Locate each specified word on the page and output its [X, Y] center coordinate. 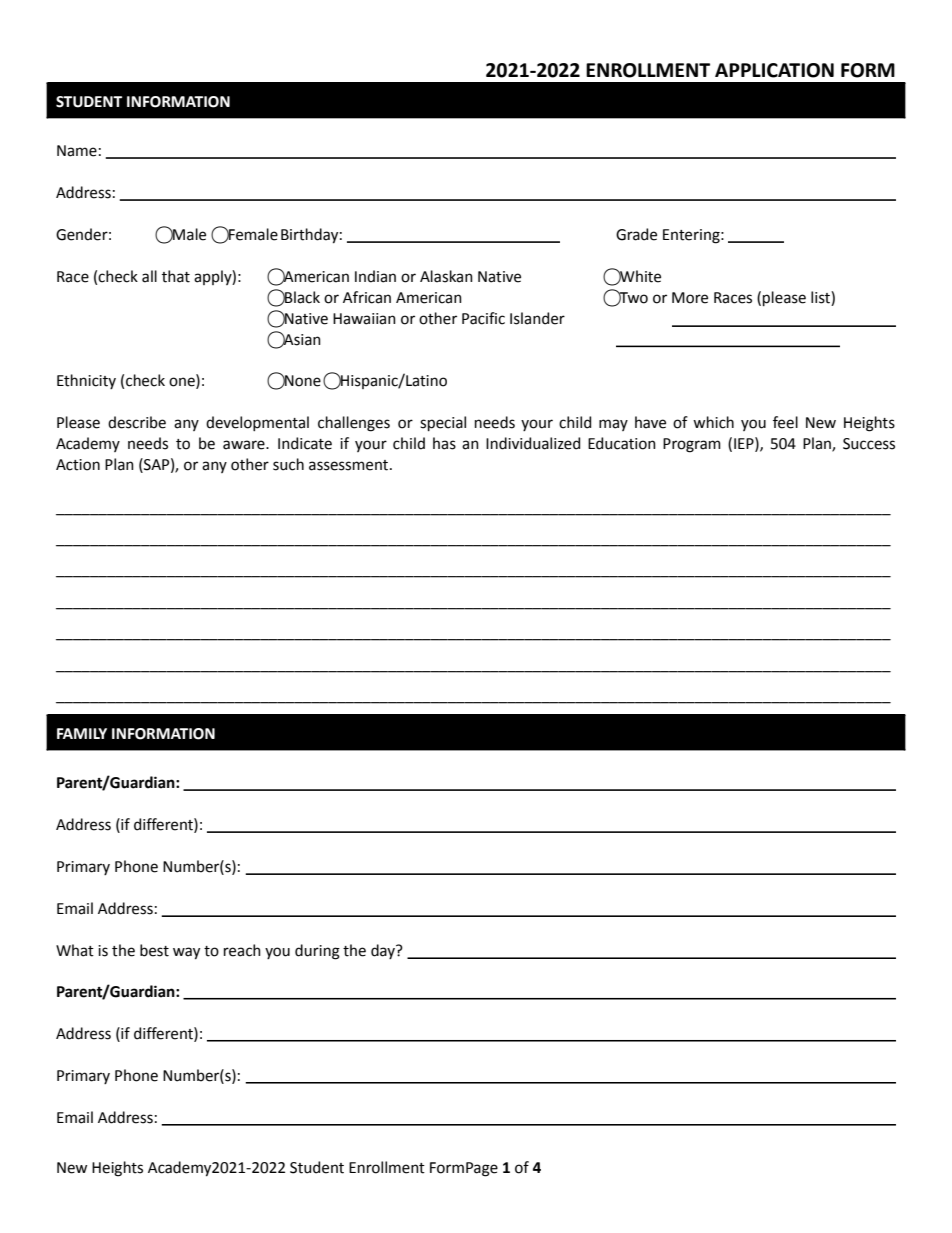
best [154, 950]
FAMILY [82, 733]
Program [692, 445]
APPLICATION [774, 70]
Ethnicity [86, 381]
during [317, 952]
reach [242, 950]
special [443, 423]
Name [77, 151]
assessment [350, 465]
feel [785, 422]
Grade [636, 234]
